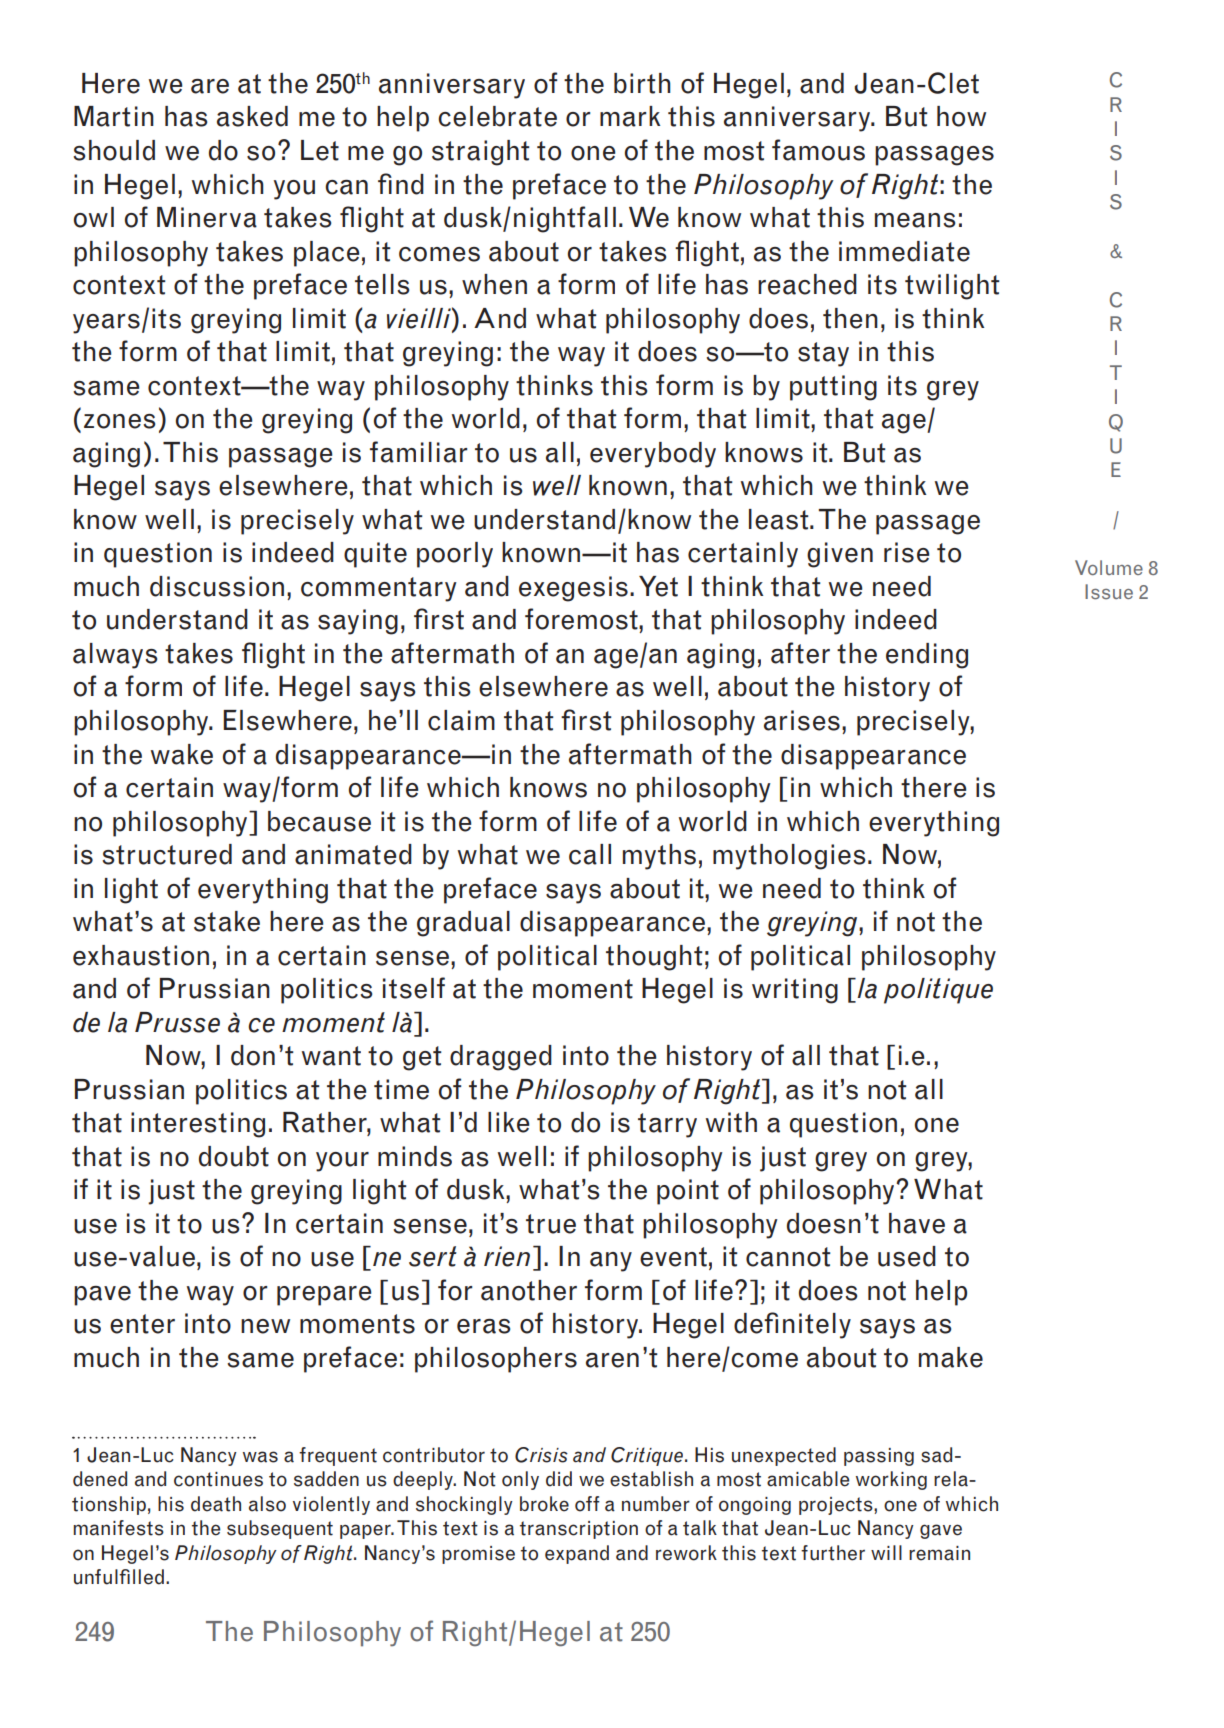  I want to click on politique, so click(938, 991).
